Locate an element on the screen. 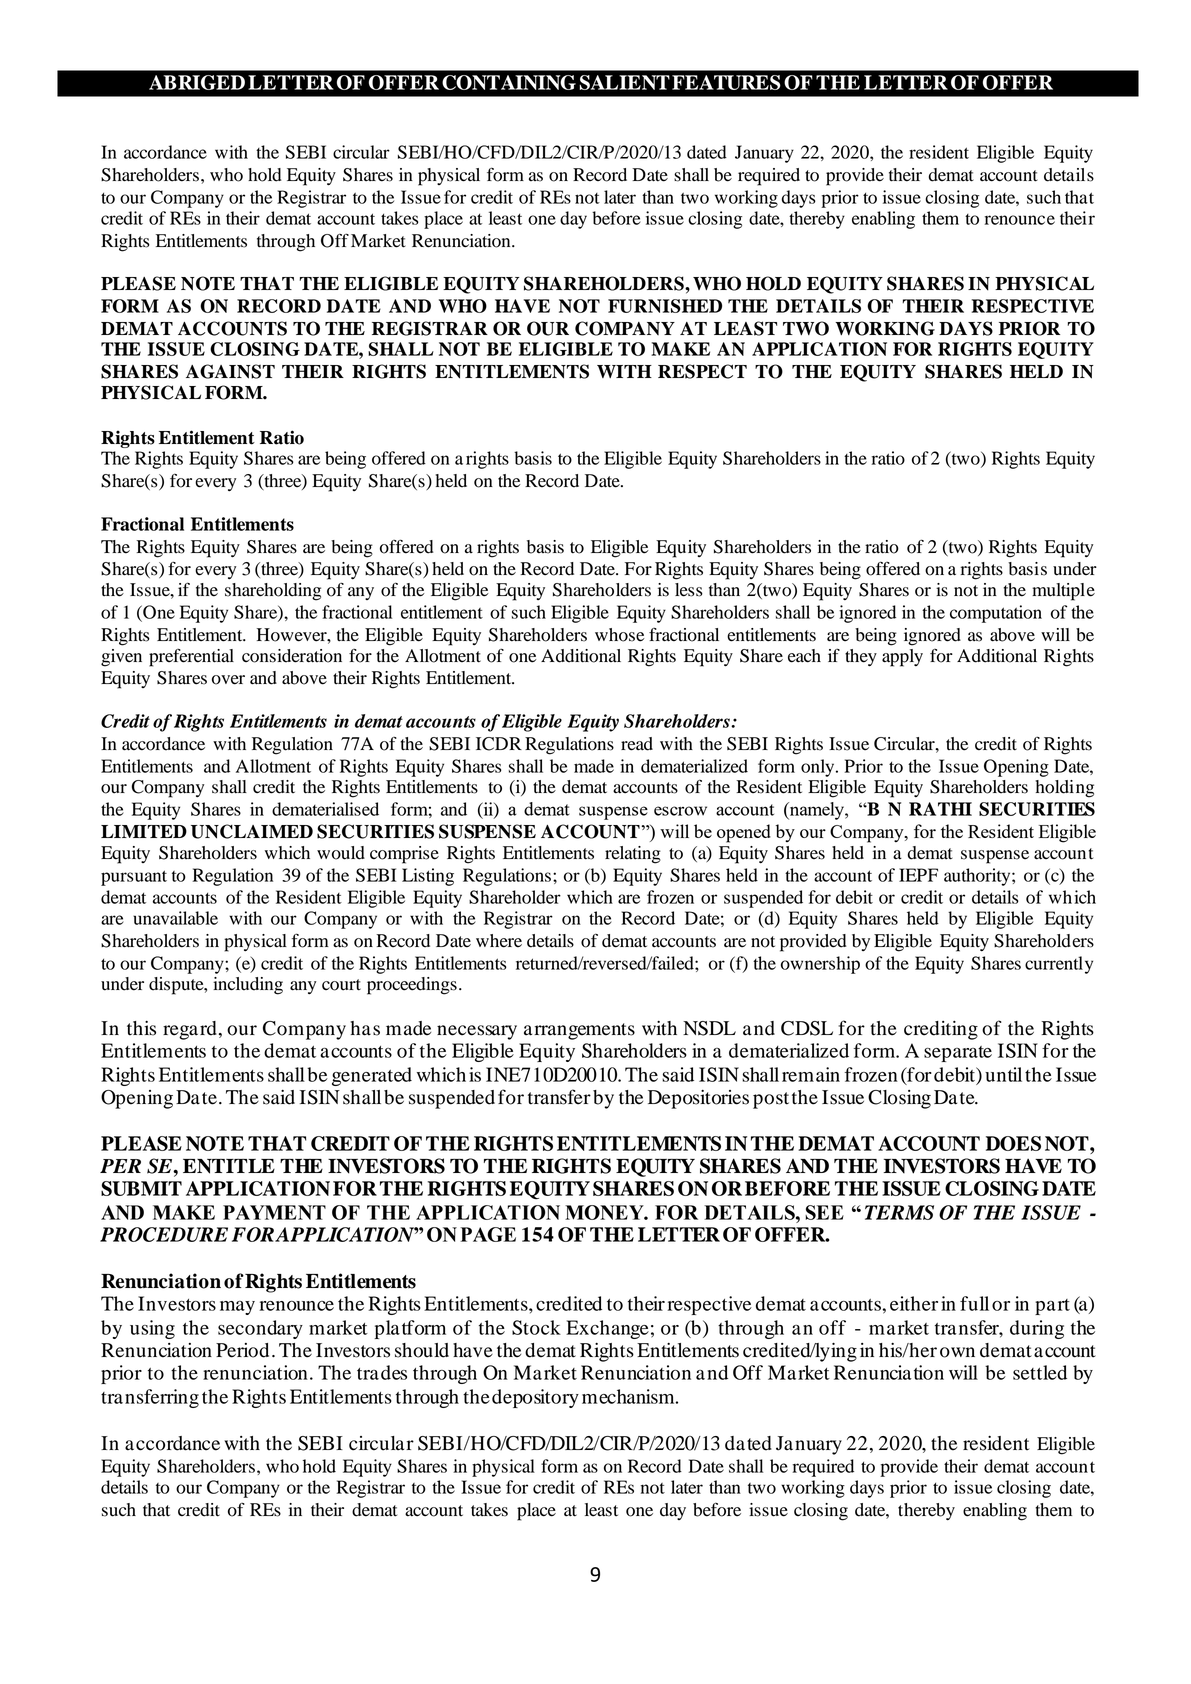  read is located at coordinates (637, 744).
